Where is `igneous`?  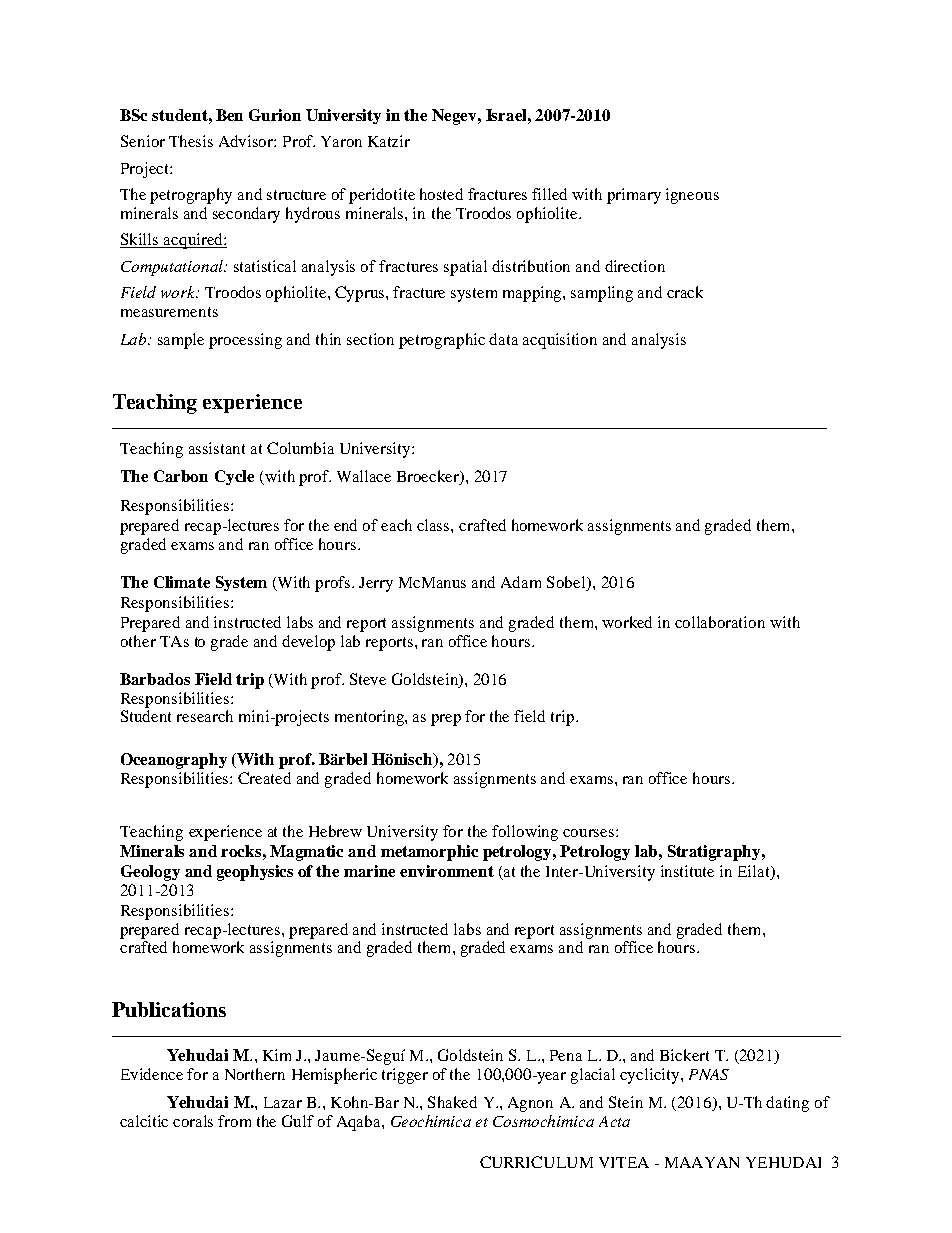 igneous is located at coordinates (692, 196).
